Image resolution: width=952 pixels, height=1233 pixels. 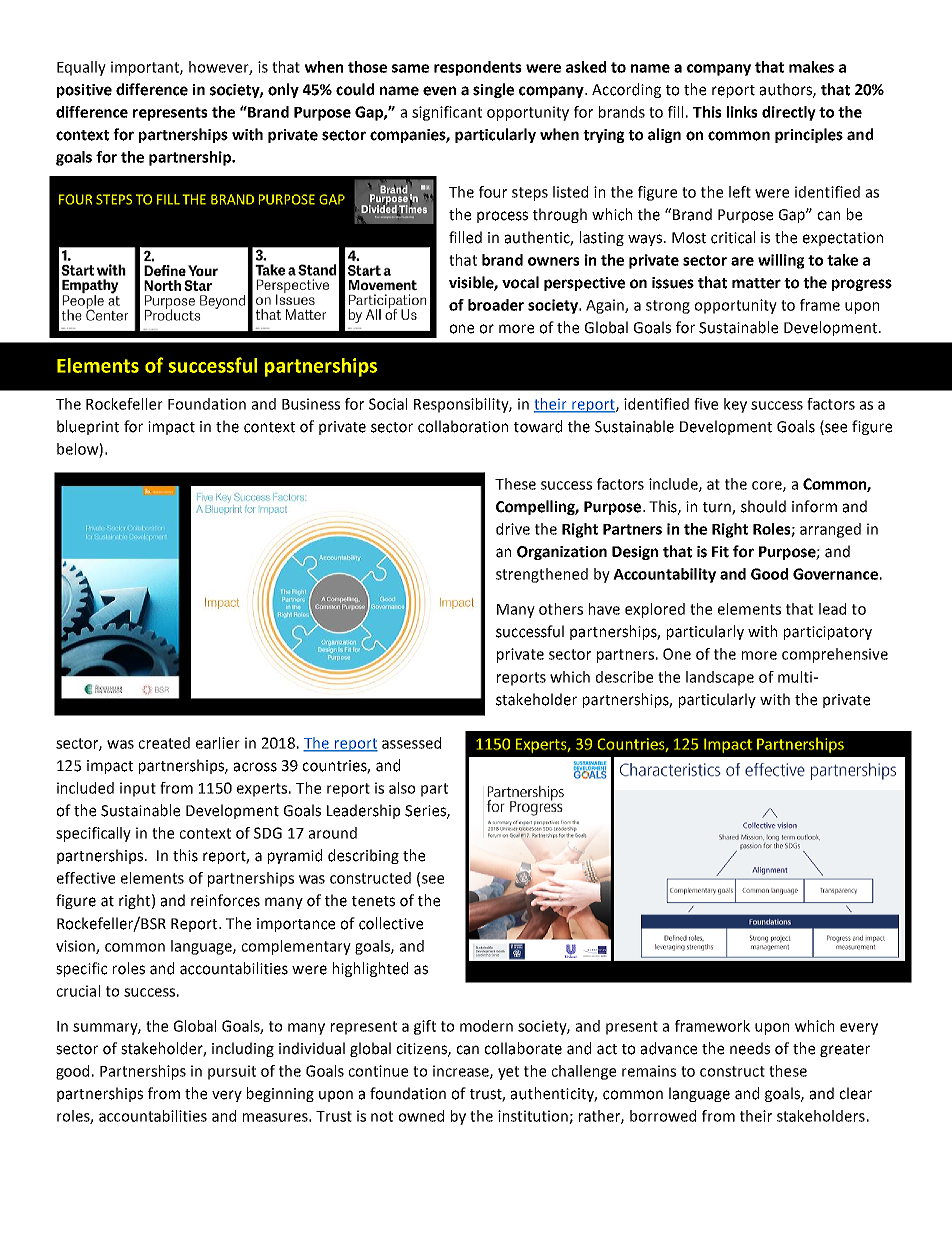 What do you see at coordinates (164, 743) in the screenshot?
I see `created` at bounding box center [164, 743].
